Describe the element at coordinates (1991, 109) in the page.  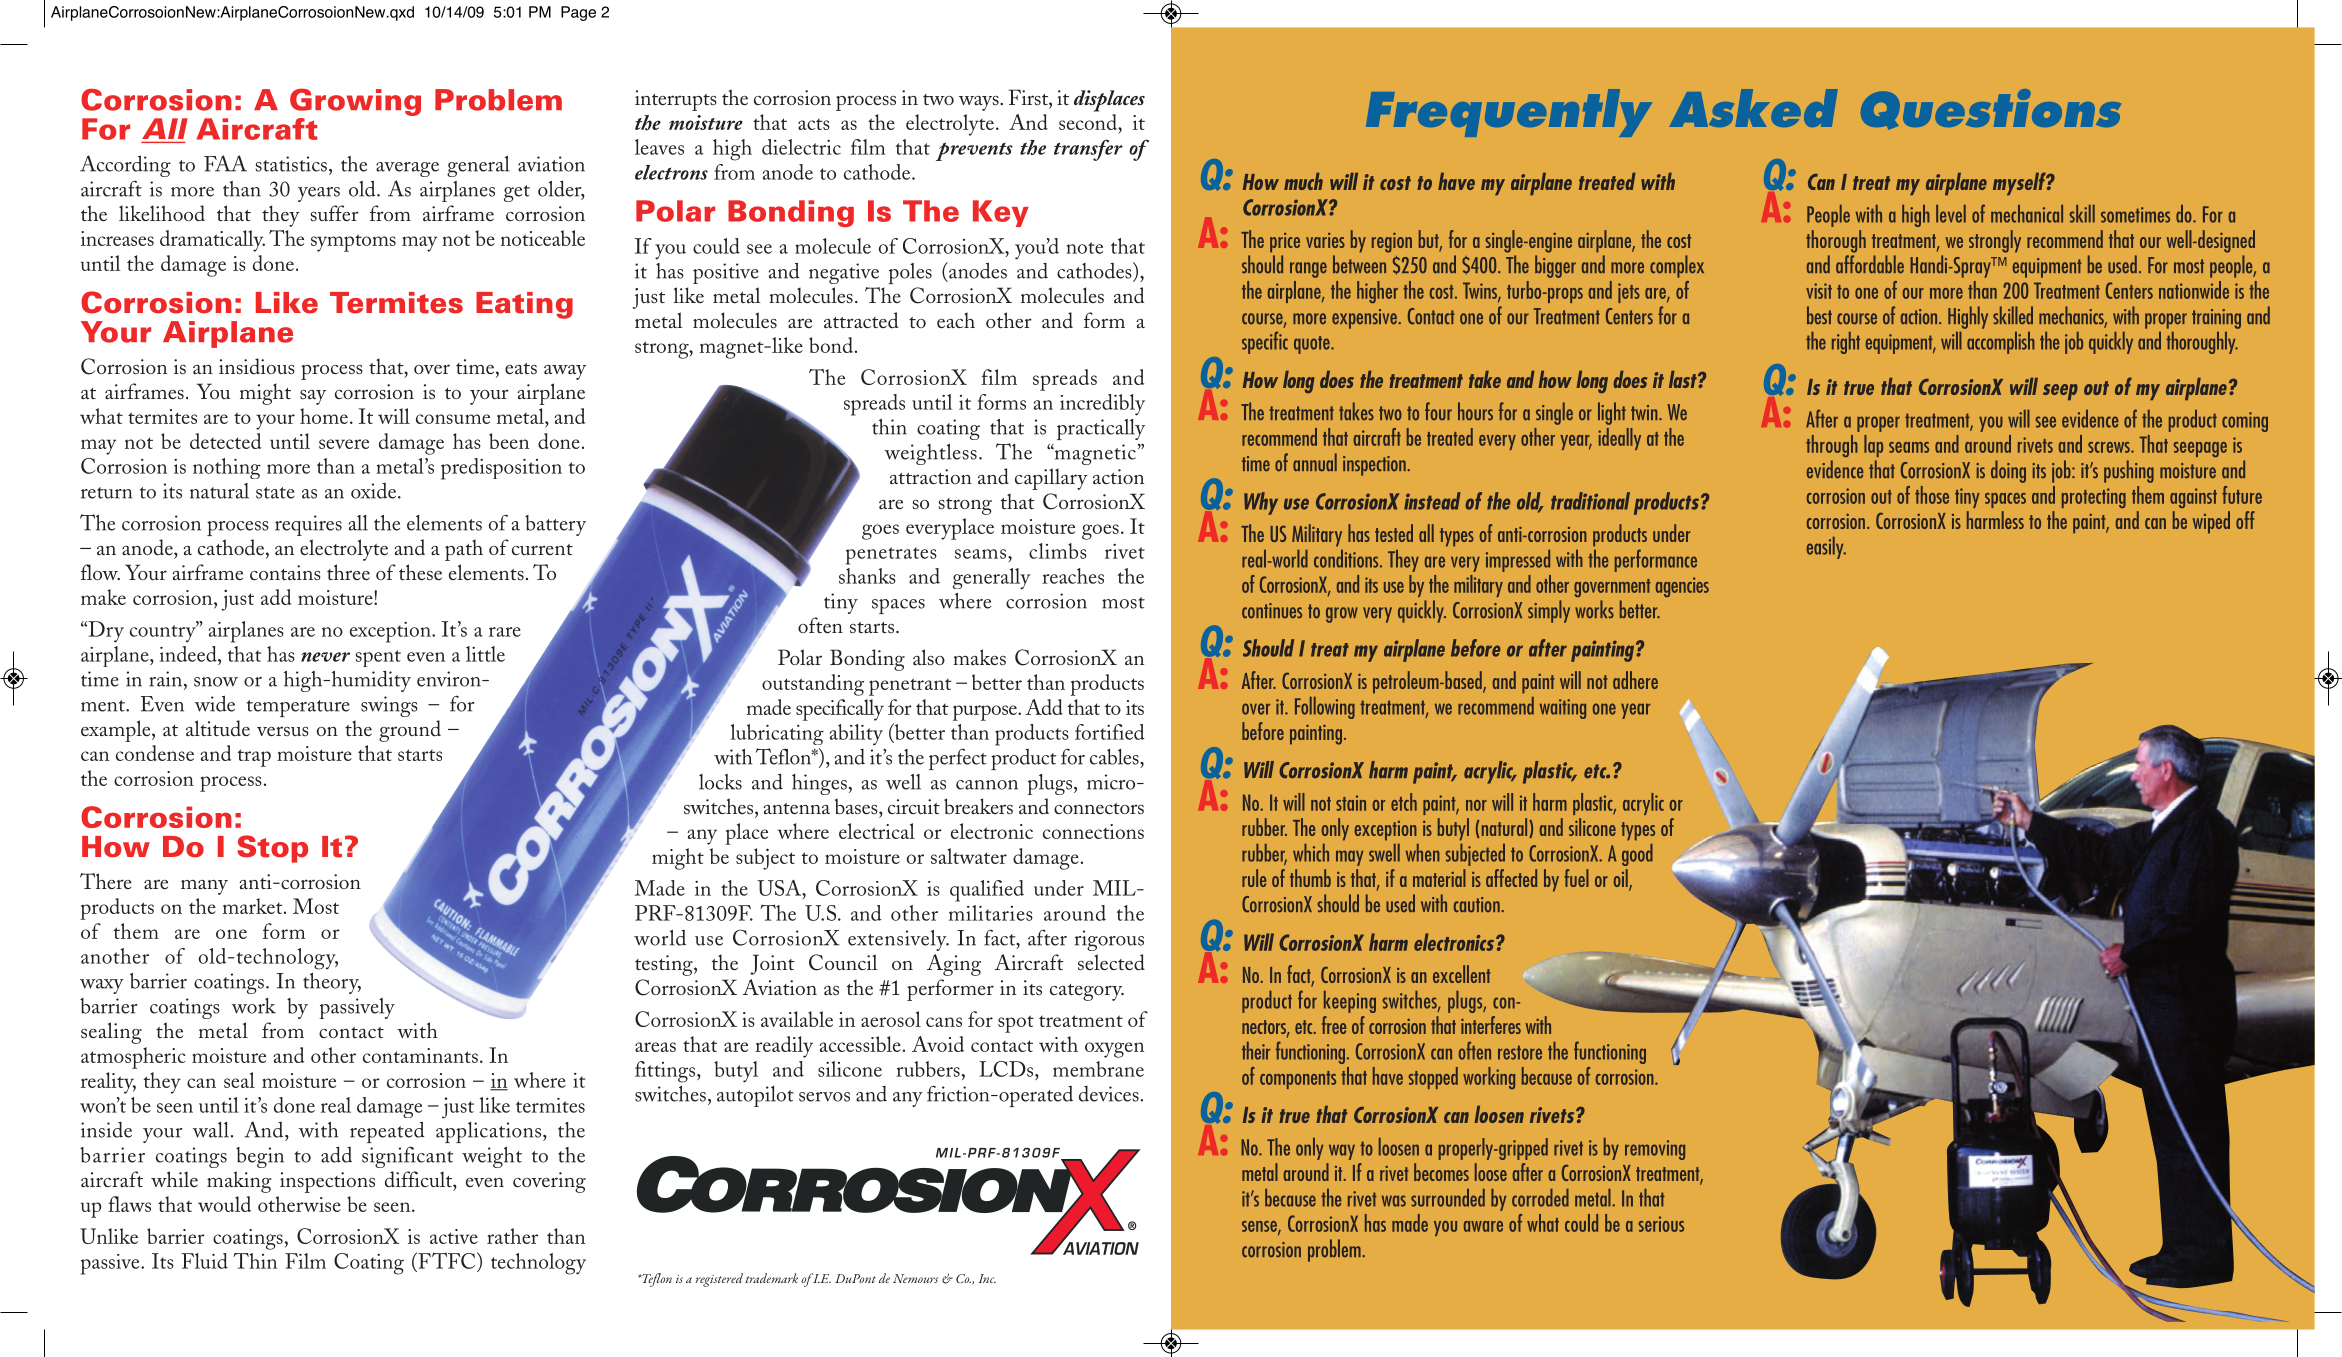
I see `Questions` at that location.
